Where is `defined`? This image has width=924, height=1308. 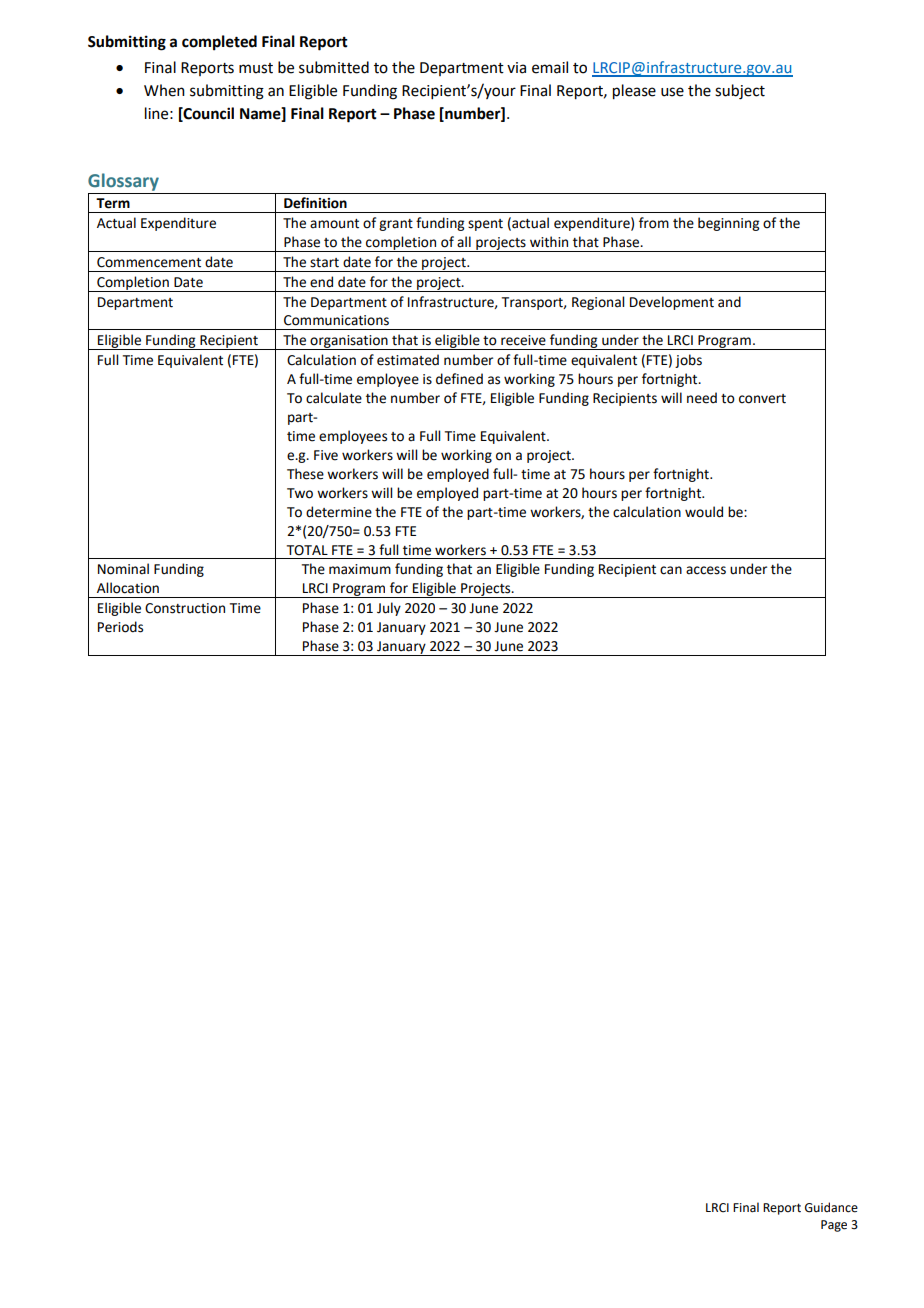 defined is located at coordinates (459, 379).
